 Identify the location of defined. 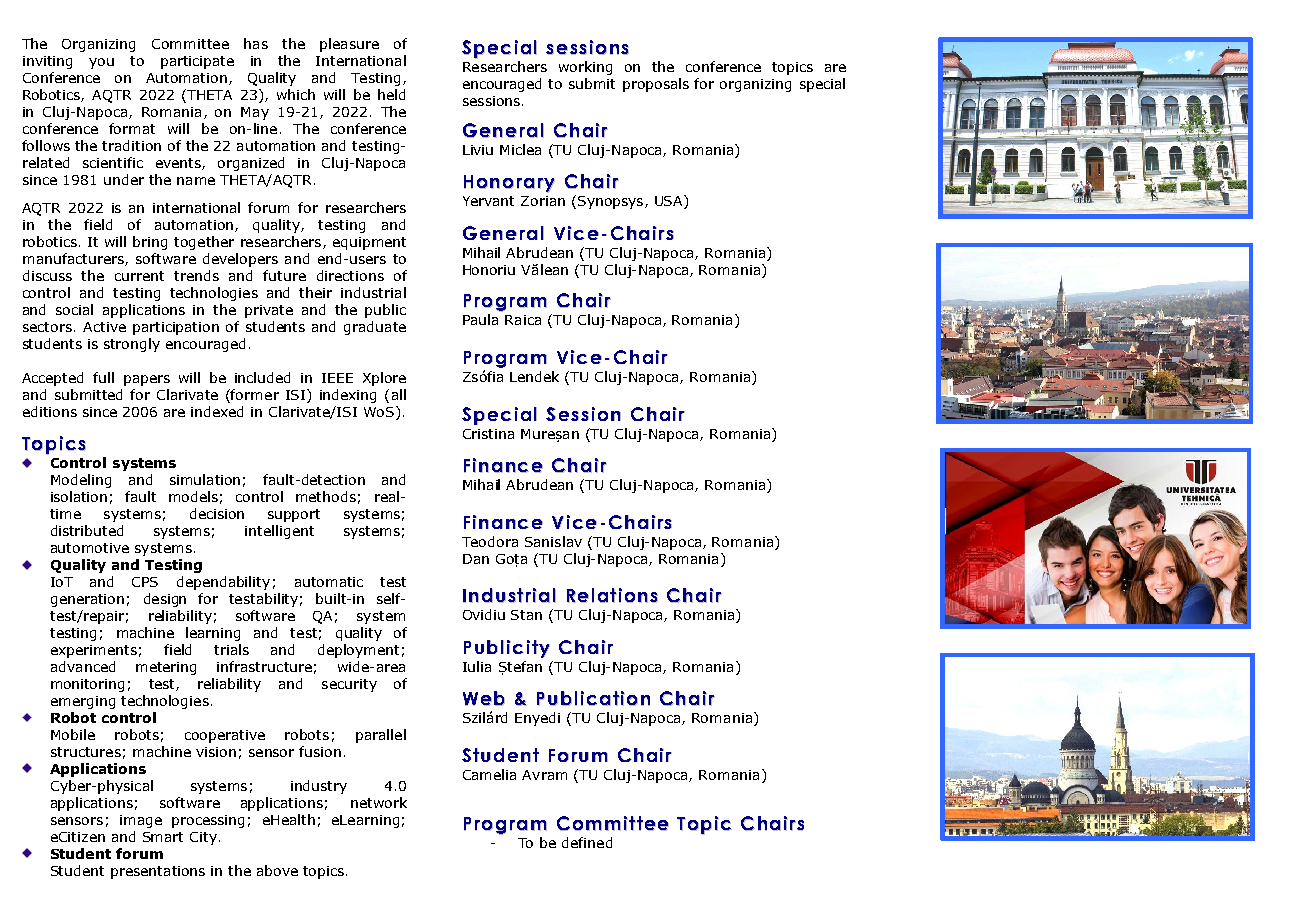
(587, 842).
